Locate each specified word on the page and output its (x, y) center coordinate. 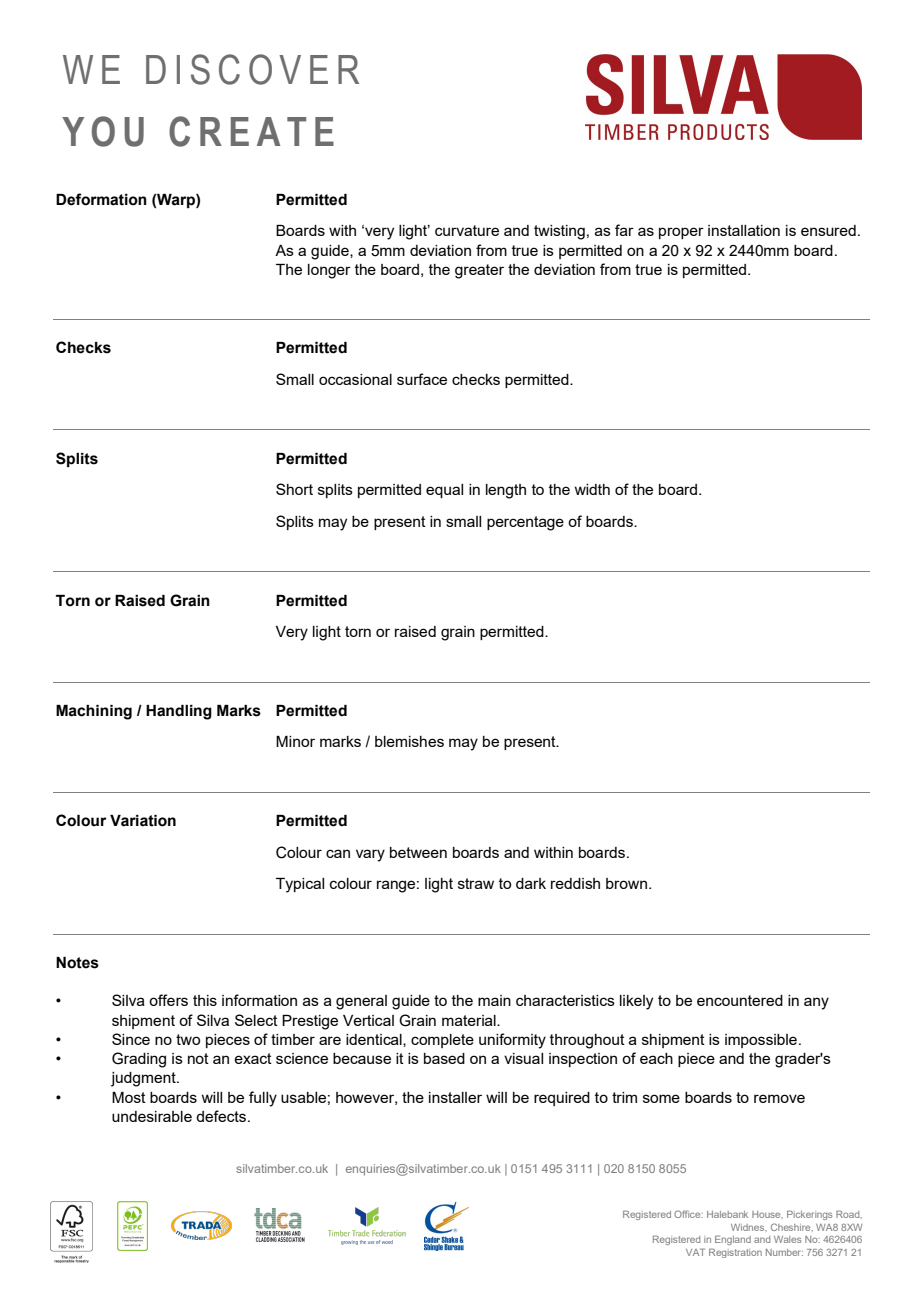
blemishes (409, 741)
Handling (179, 712)
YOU (103, 131)
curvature (467, 230)
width (592, 489)
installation (744, 230)
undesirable (152, 1116)
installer (455, 1097)
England (733, 1240)
